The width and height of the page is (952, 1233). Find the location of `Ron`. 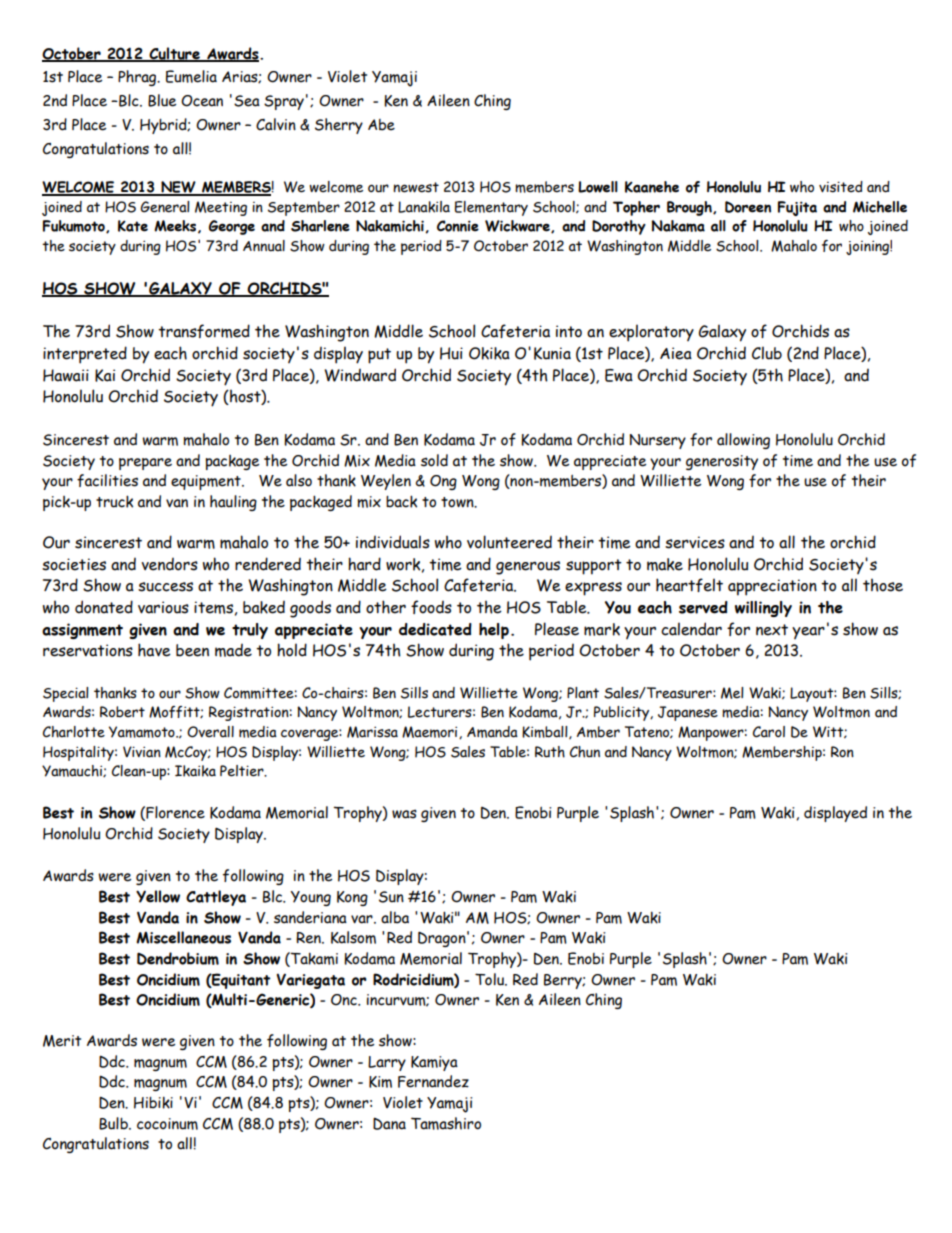

Ron is located at coordinates (842, 752).
